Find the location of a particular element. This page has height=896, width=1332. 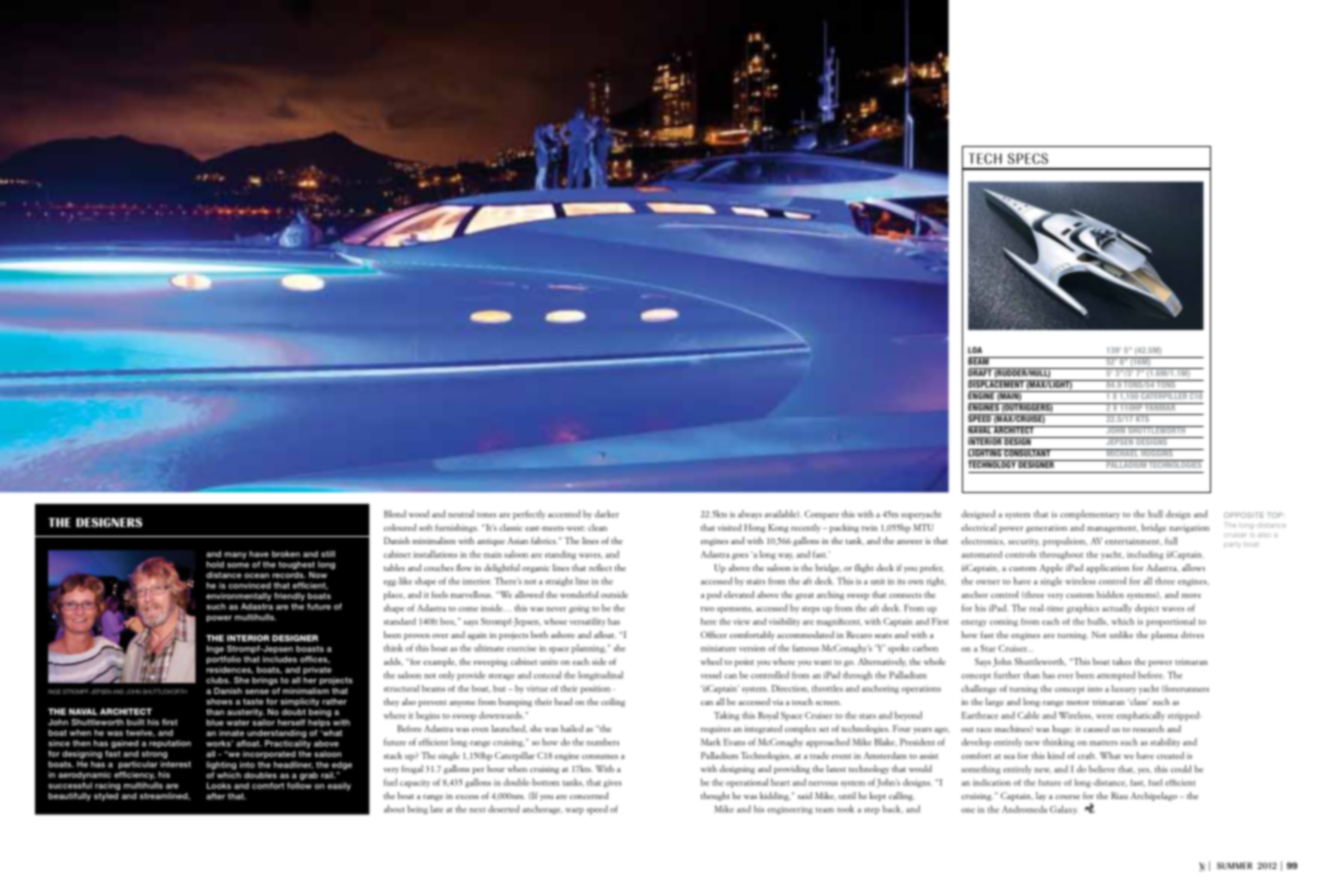

Specs is located at coordinates (1028, 158).
